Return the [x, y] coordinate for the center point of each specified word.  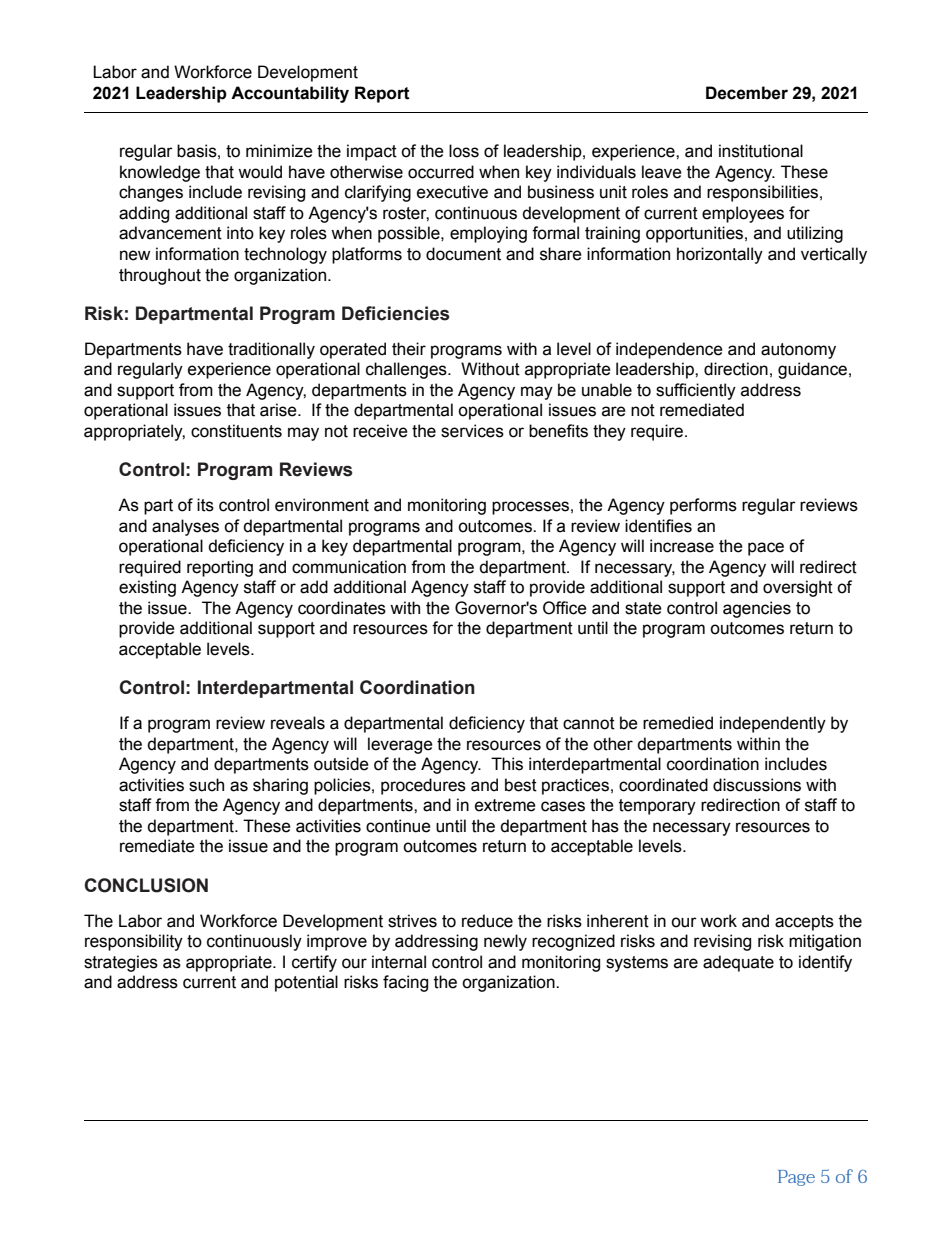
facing [405, 983]
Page [796, 1178]
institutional [761, 151]
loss [464, 151]
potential [306, 983]
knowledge [160, 173]
